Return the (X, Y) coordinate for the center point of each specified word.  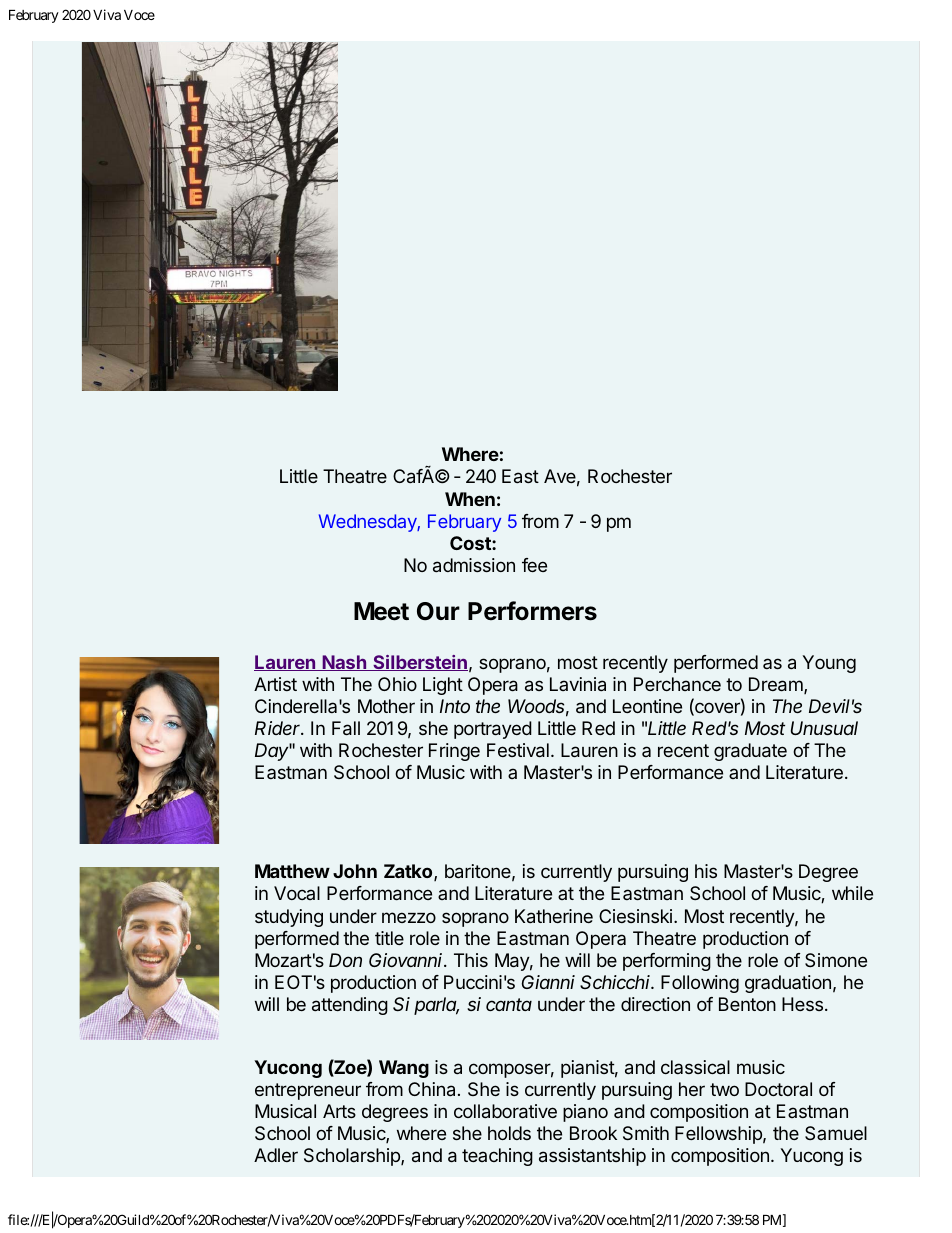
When (470, 499)
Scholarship (353, 1157)
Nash (344, 663)
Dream (777, 685)
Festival (518, 750)
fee (534, 565)
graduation (788, 984)
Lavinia (578, 684)
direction (655, 1004)
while (852, 893)
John (355, 871)
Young (829, 664)
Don (345, 960)
